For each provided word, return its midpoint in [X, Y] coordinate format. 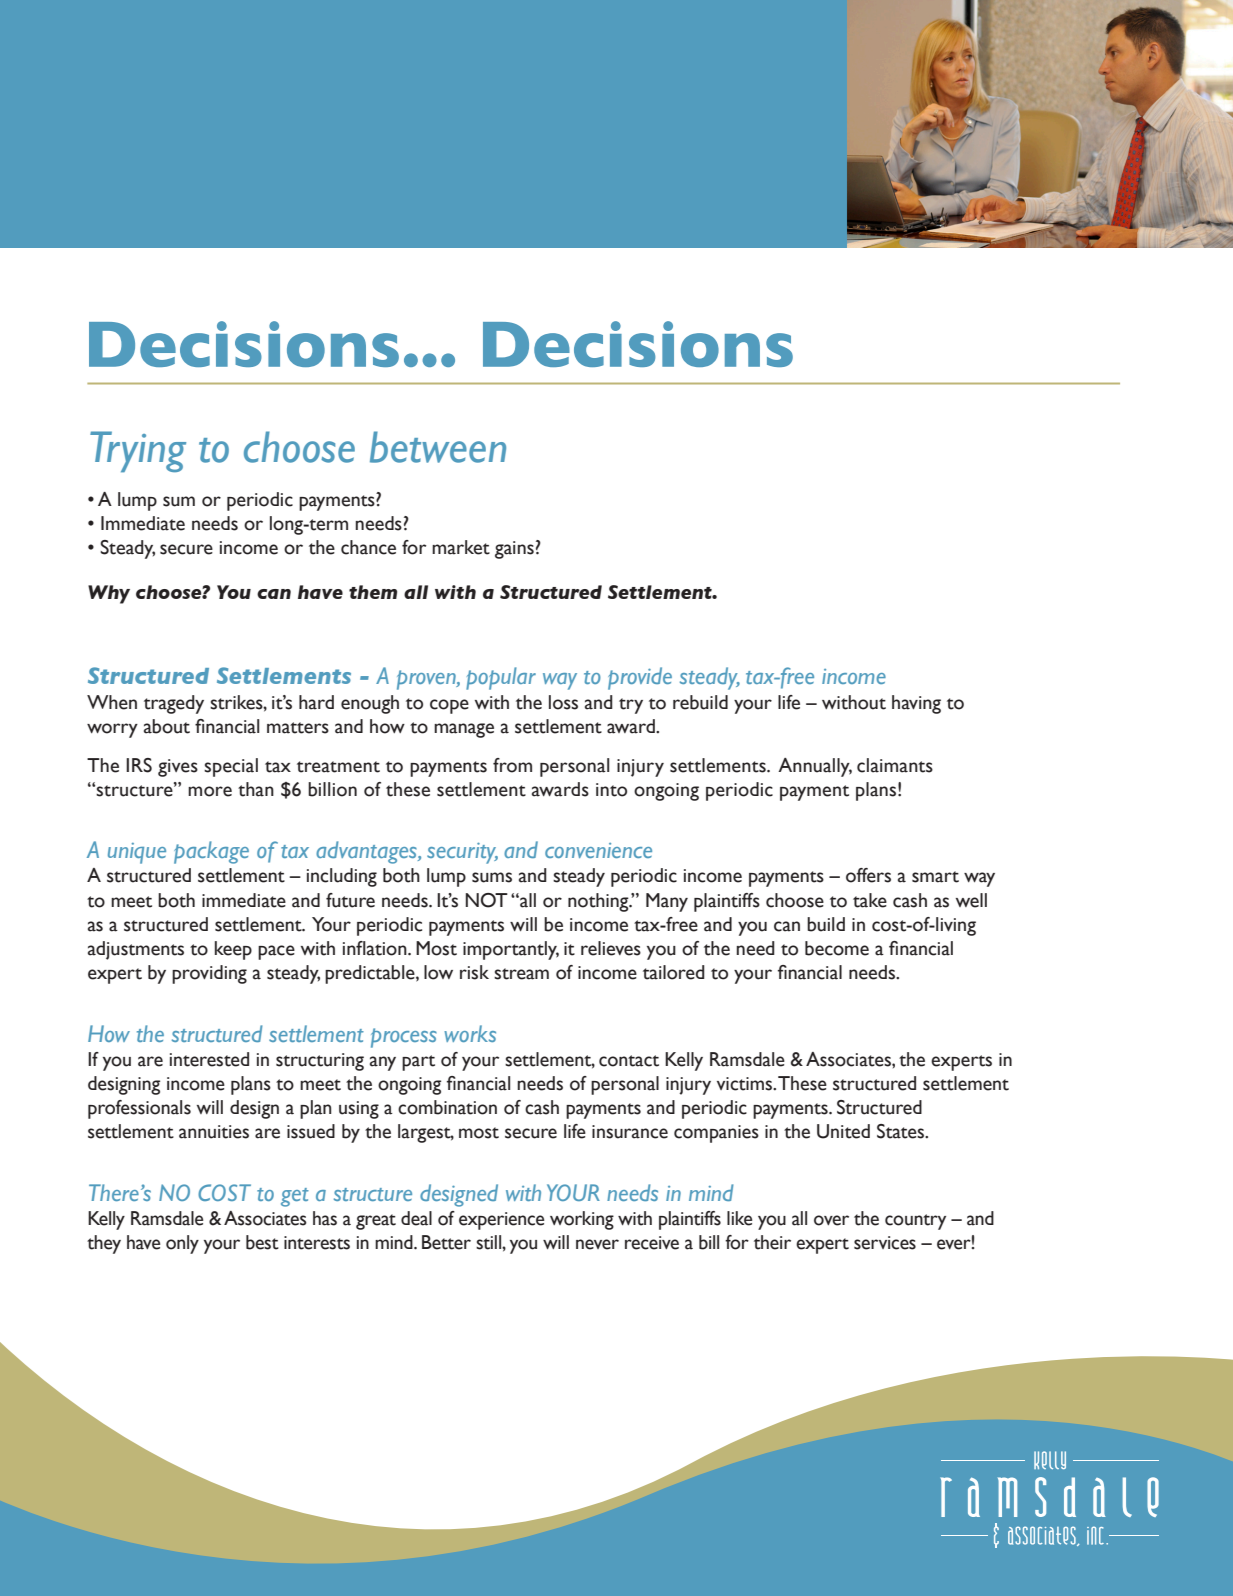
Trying [138, 452]
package [211, 852]
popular [501, 678]
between [438, 447]
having [916, 704]
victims [745, 1084]
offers [868, 875]
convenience [598, 850]
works [470, 1033]
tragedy [174, 704]
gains [514, 550]
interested [209, 1059]
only [182, 1244]
